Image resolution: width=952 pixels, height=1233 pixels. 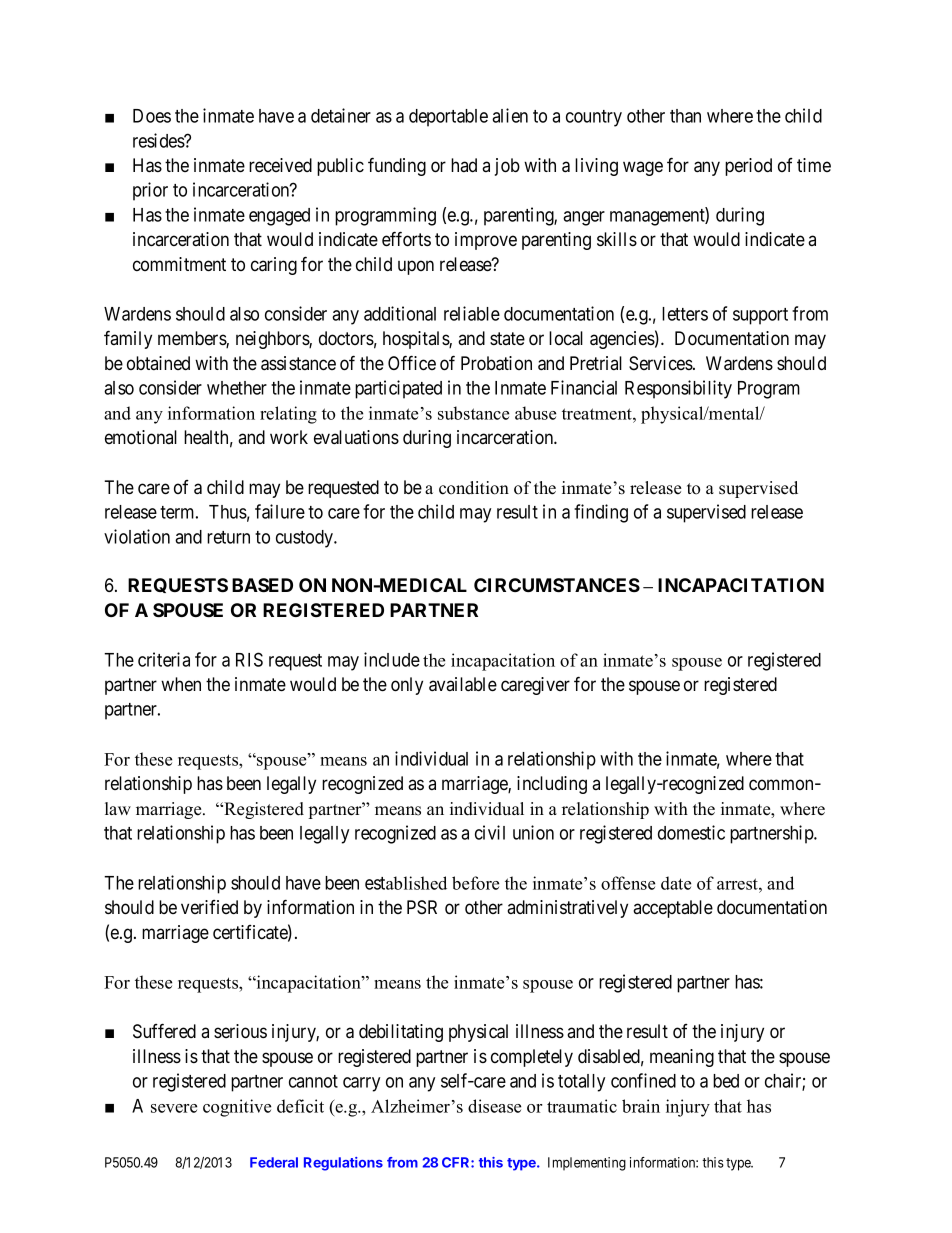 I want to click on period, so click(x=748, y=167).
